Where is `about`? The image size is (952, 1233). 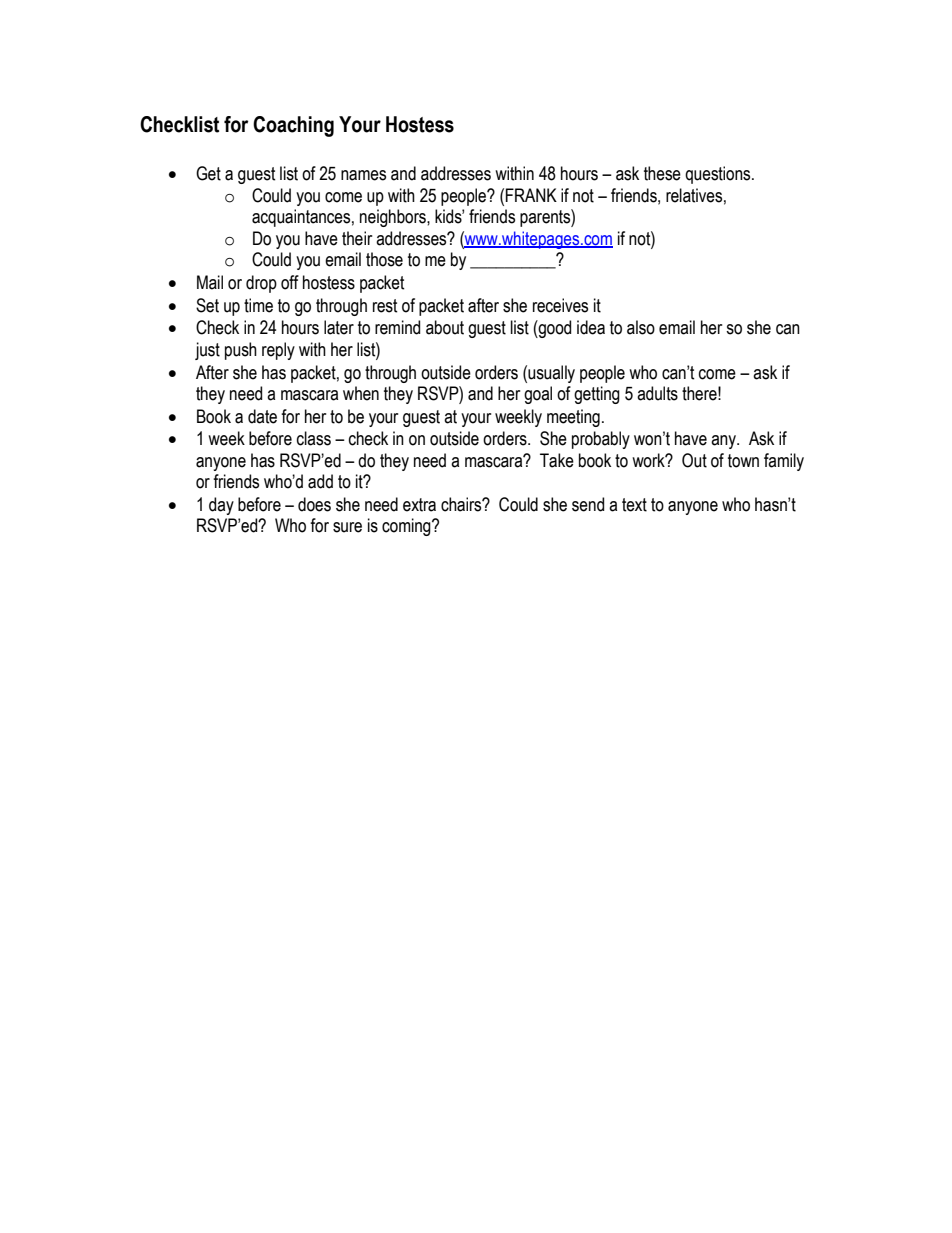 about is located at coordinates (445, 327).
